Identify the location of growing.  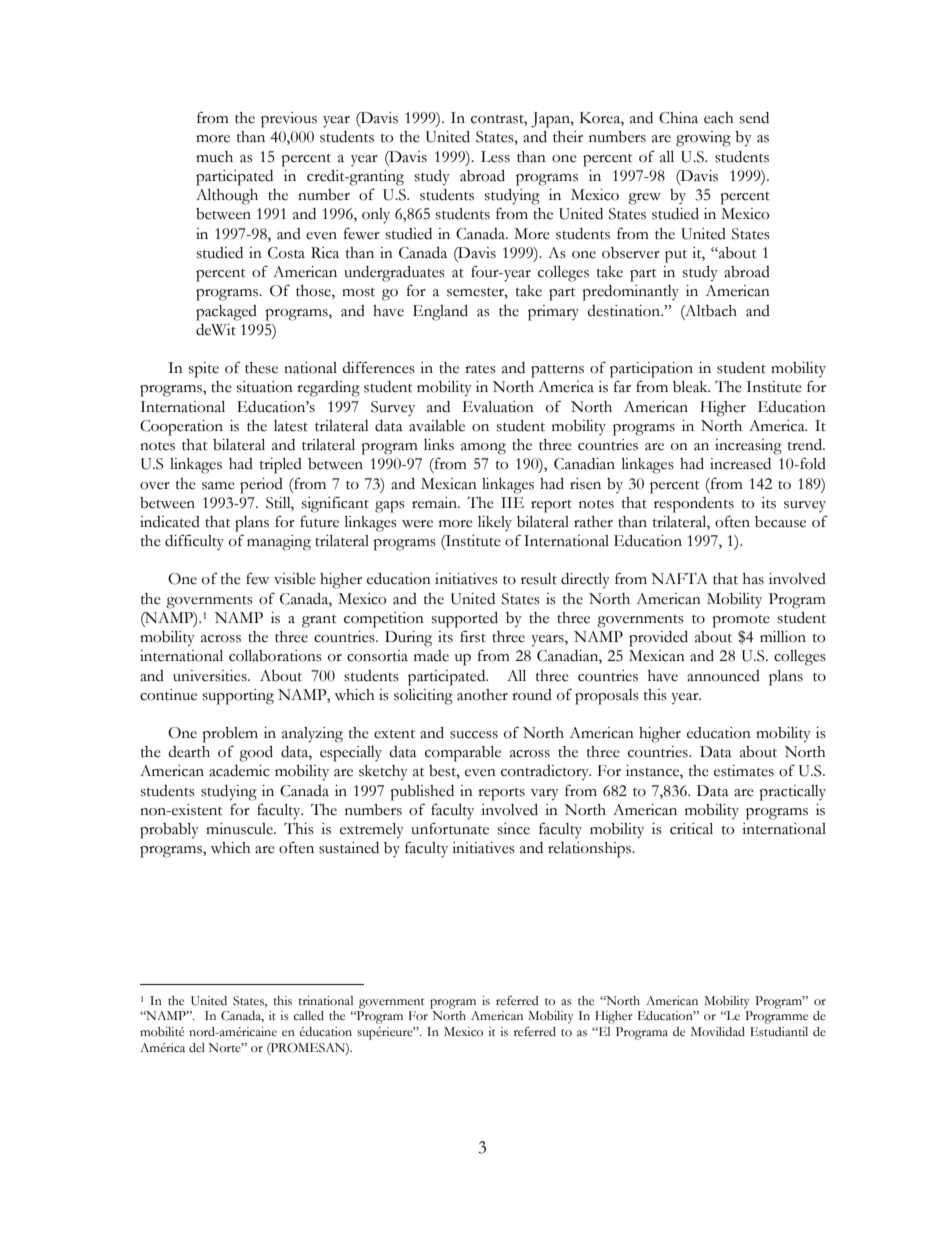
(703, 139).
